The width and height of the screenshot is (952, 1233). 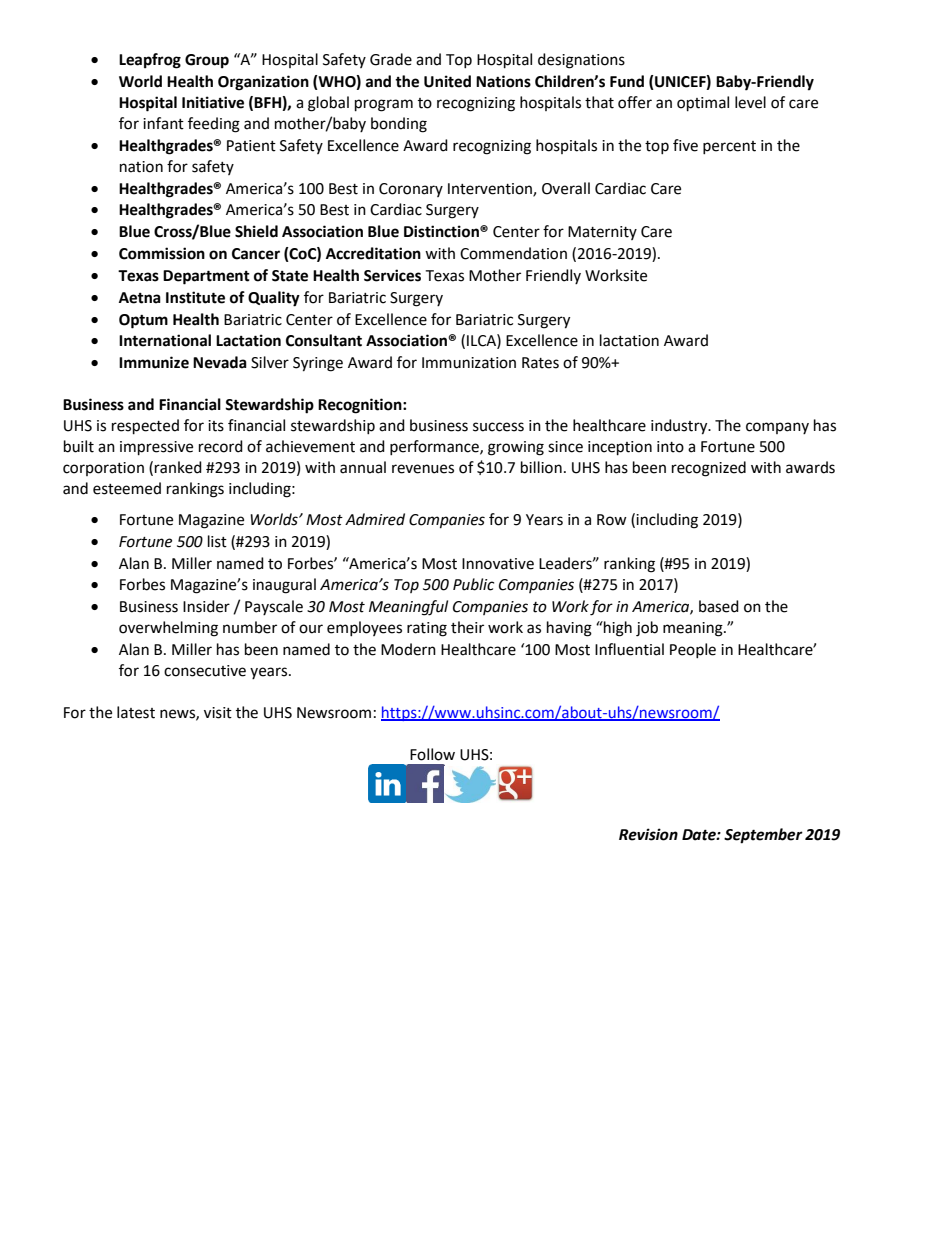 I want to click on Initiative, so click(x=213, y=102).
